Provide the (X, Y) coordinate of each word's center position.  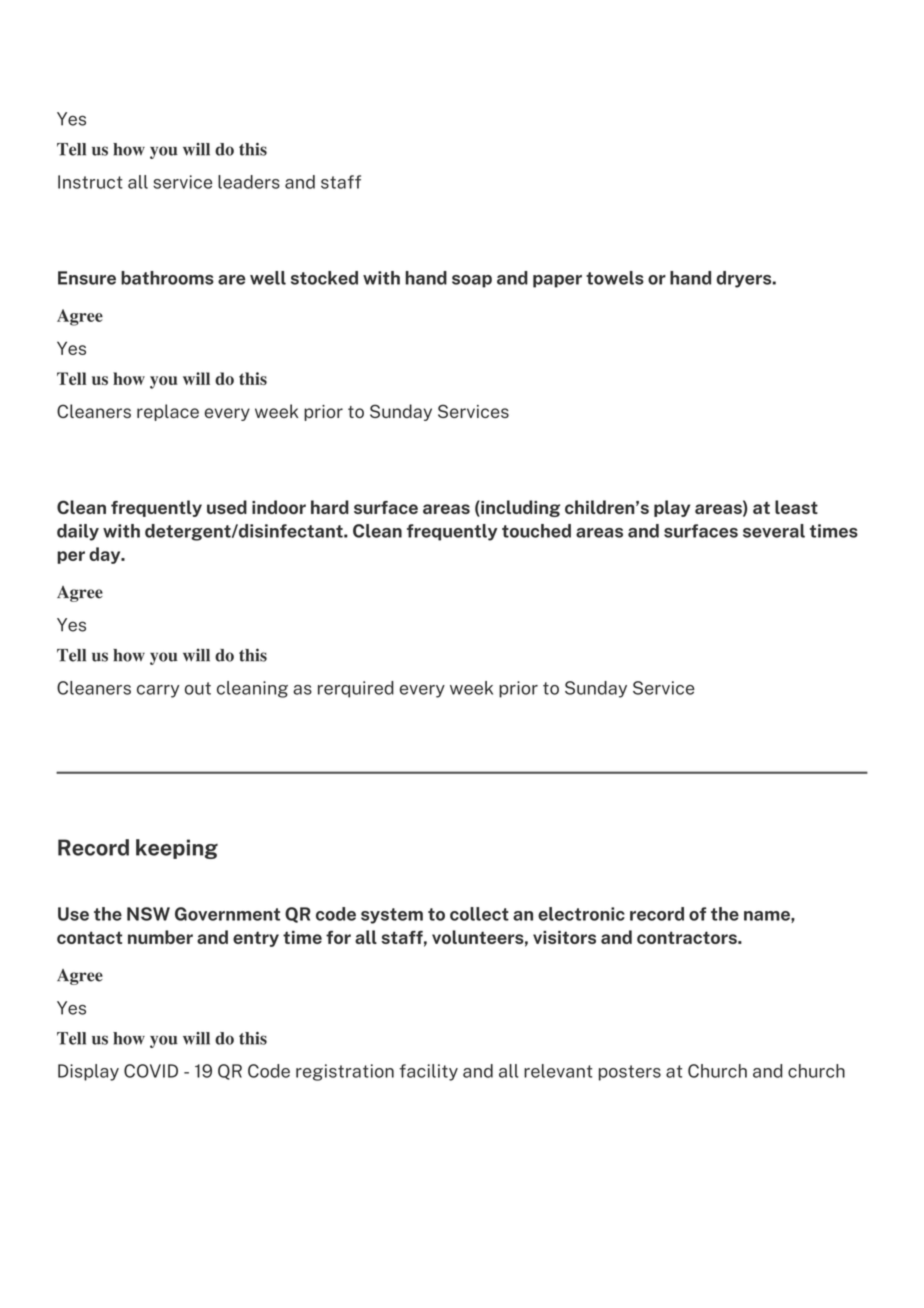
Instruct (90, 182)
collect (479, 914)
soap (472, 281)
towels (615, 278)
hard (330, 507)
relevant (558, 1071)
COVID (151, 1071)
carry (158, 691)
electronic (581, 914)
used (227, 507)
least (796, 507)
